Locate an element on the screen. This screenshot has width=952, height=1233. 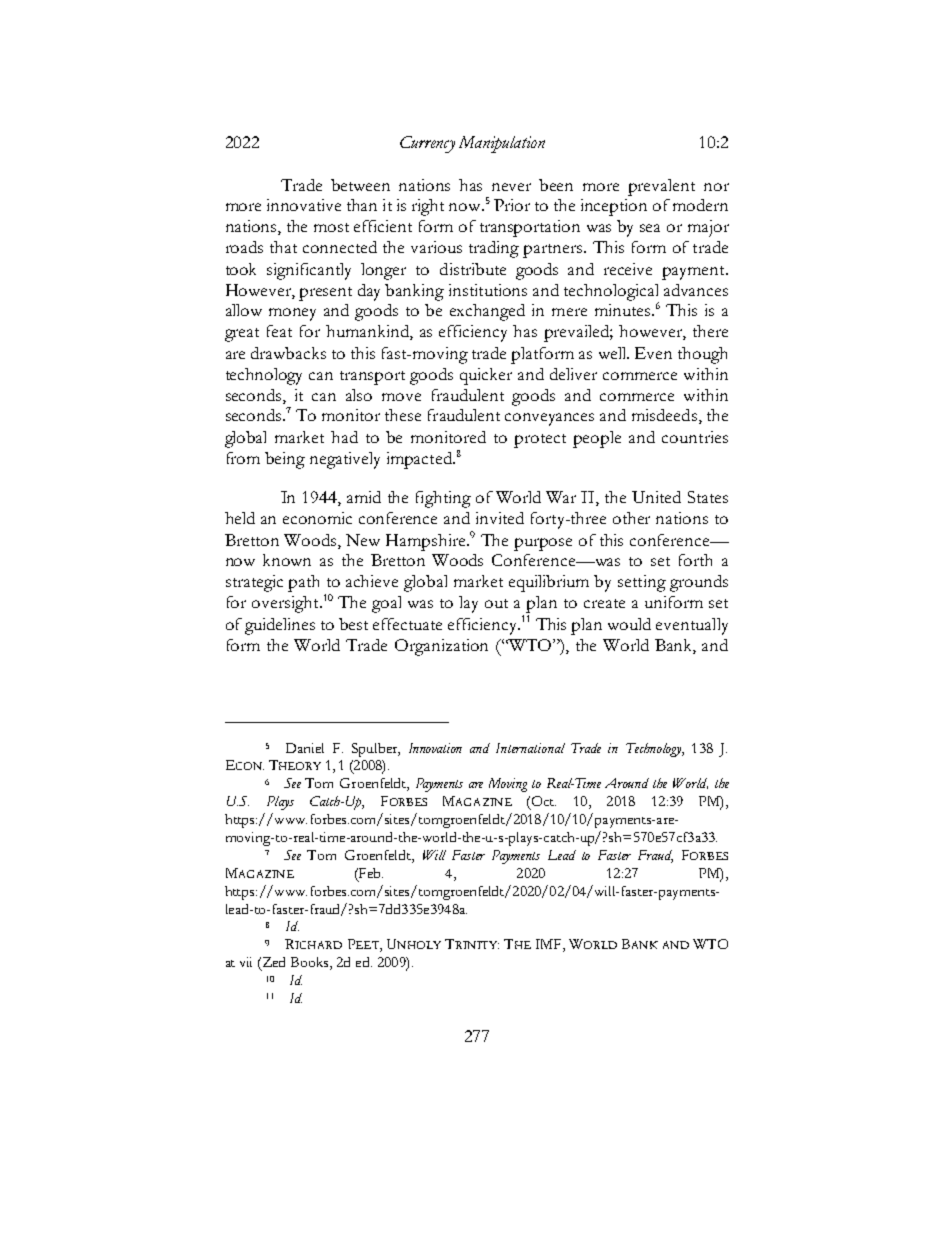
prevalent is located at coordinates (661, 187).
